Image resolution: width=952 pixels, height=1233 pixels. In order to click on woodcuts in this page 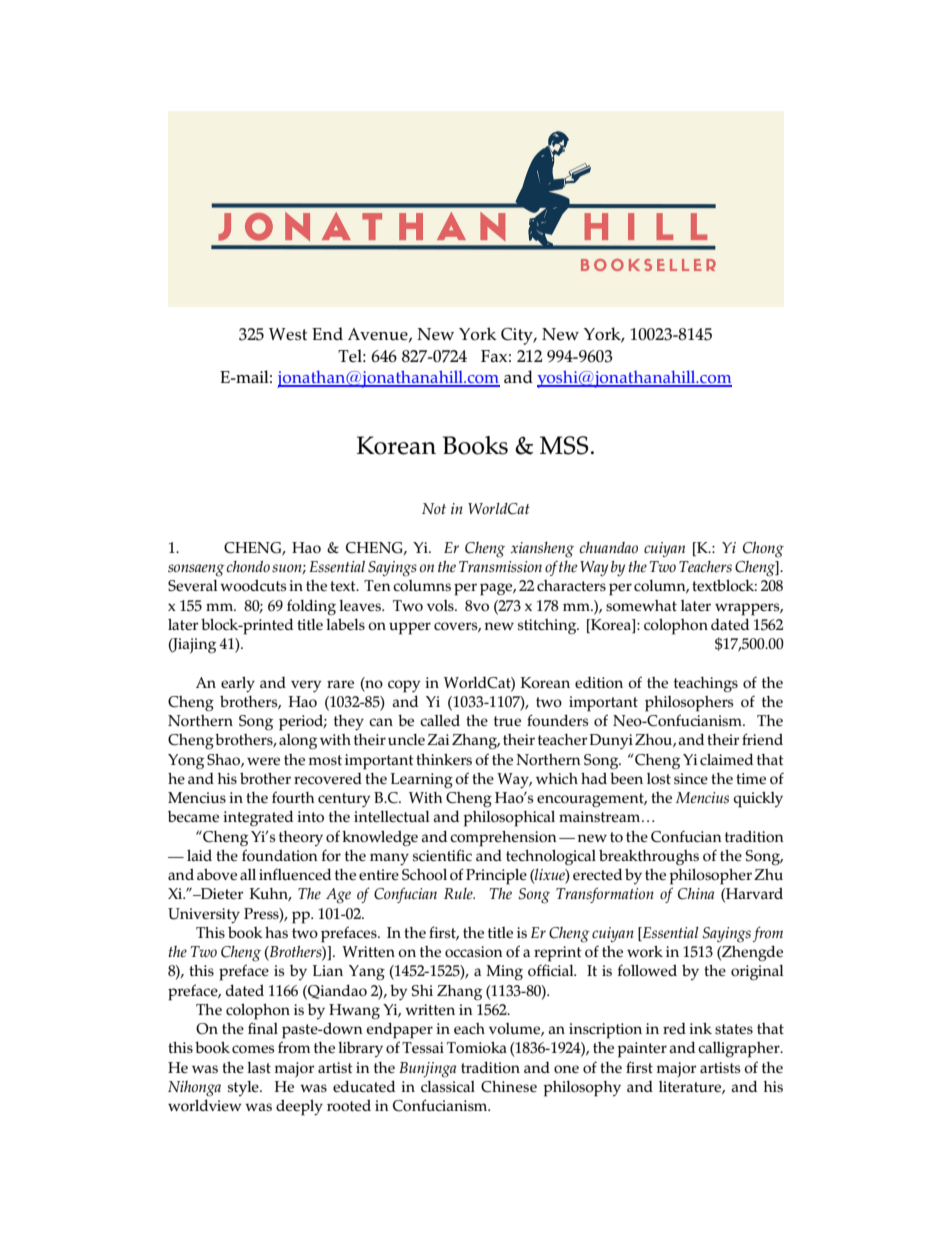, I will do `click(253, 585)`.
